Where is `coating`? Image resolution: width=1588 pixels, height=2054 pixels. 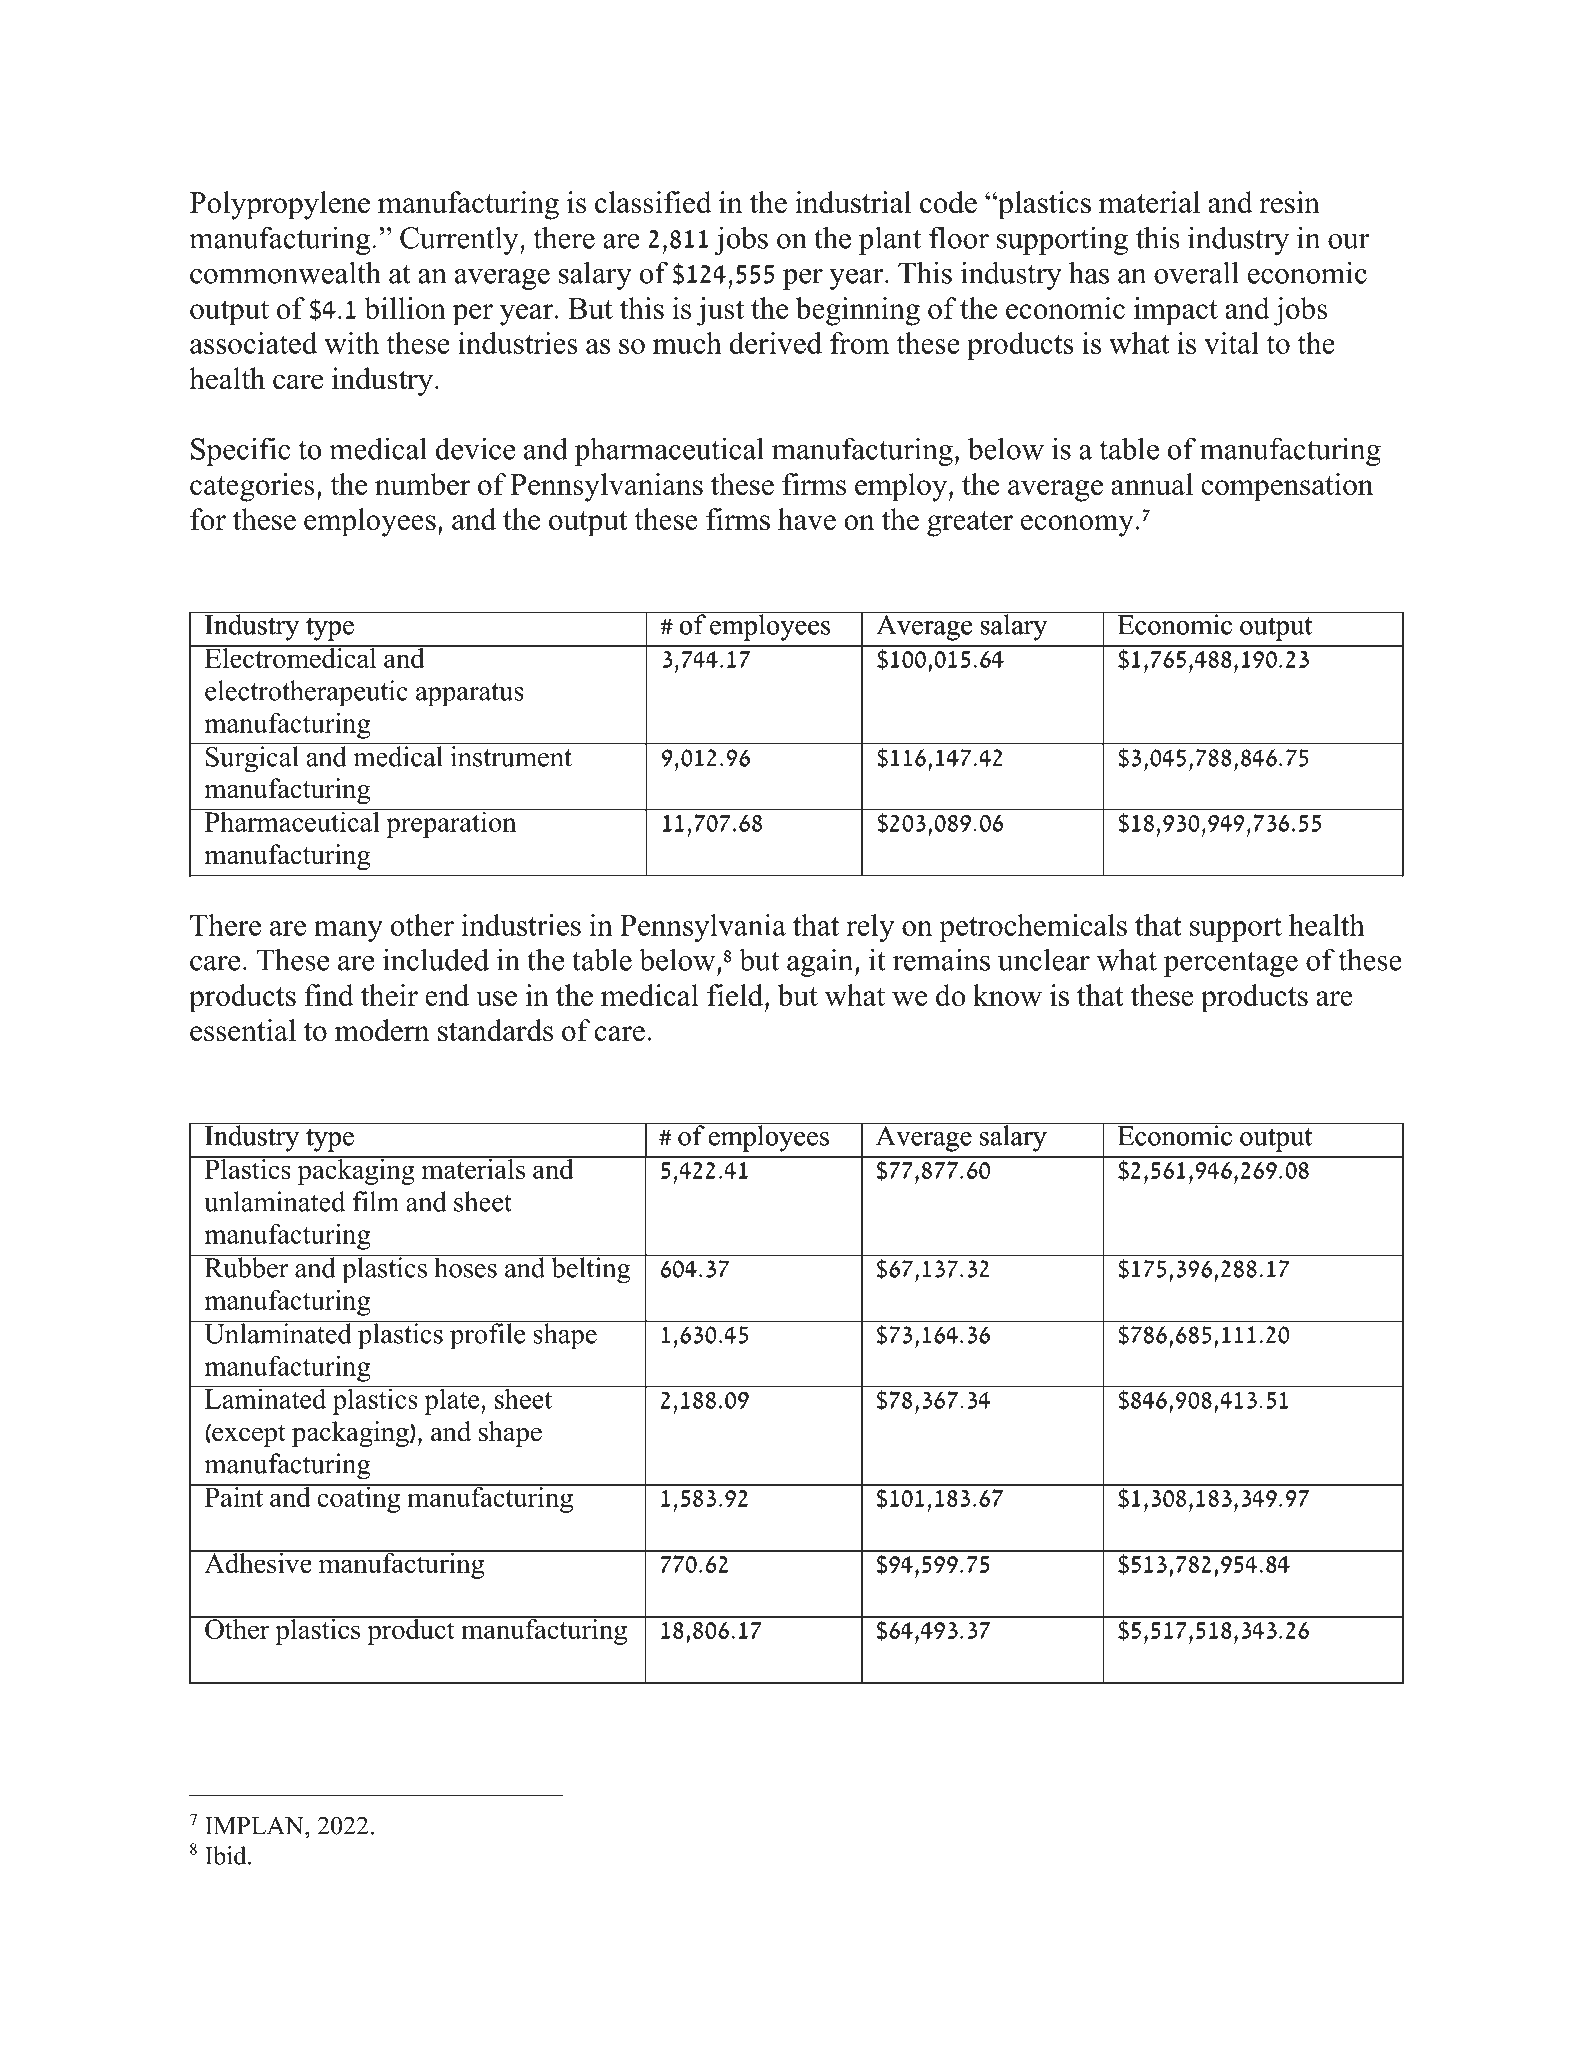 coating is located at coordinates (359, 1499).
